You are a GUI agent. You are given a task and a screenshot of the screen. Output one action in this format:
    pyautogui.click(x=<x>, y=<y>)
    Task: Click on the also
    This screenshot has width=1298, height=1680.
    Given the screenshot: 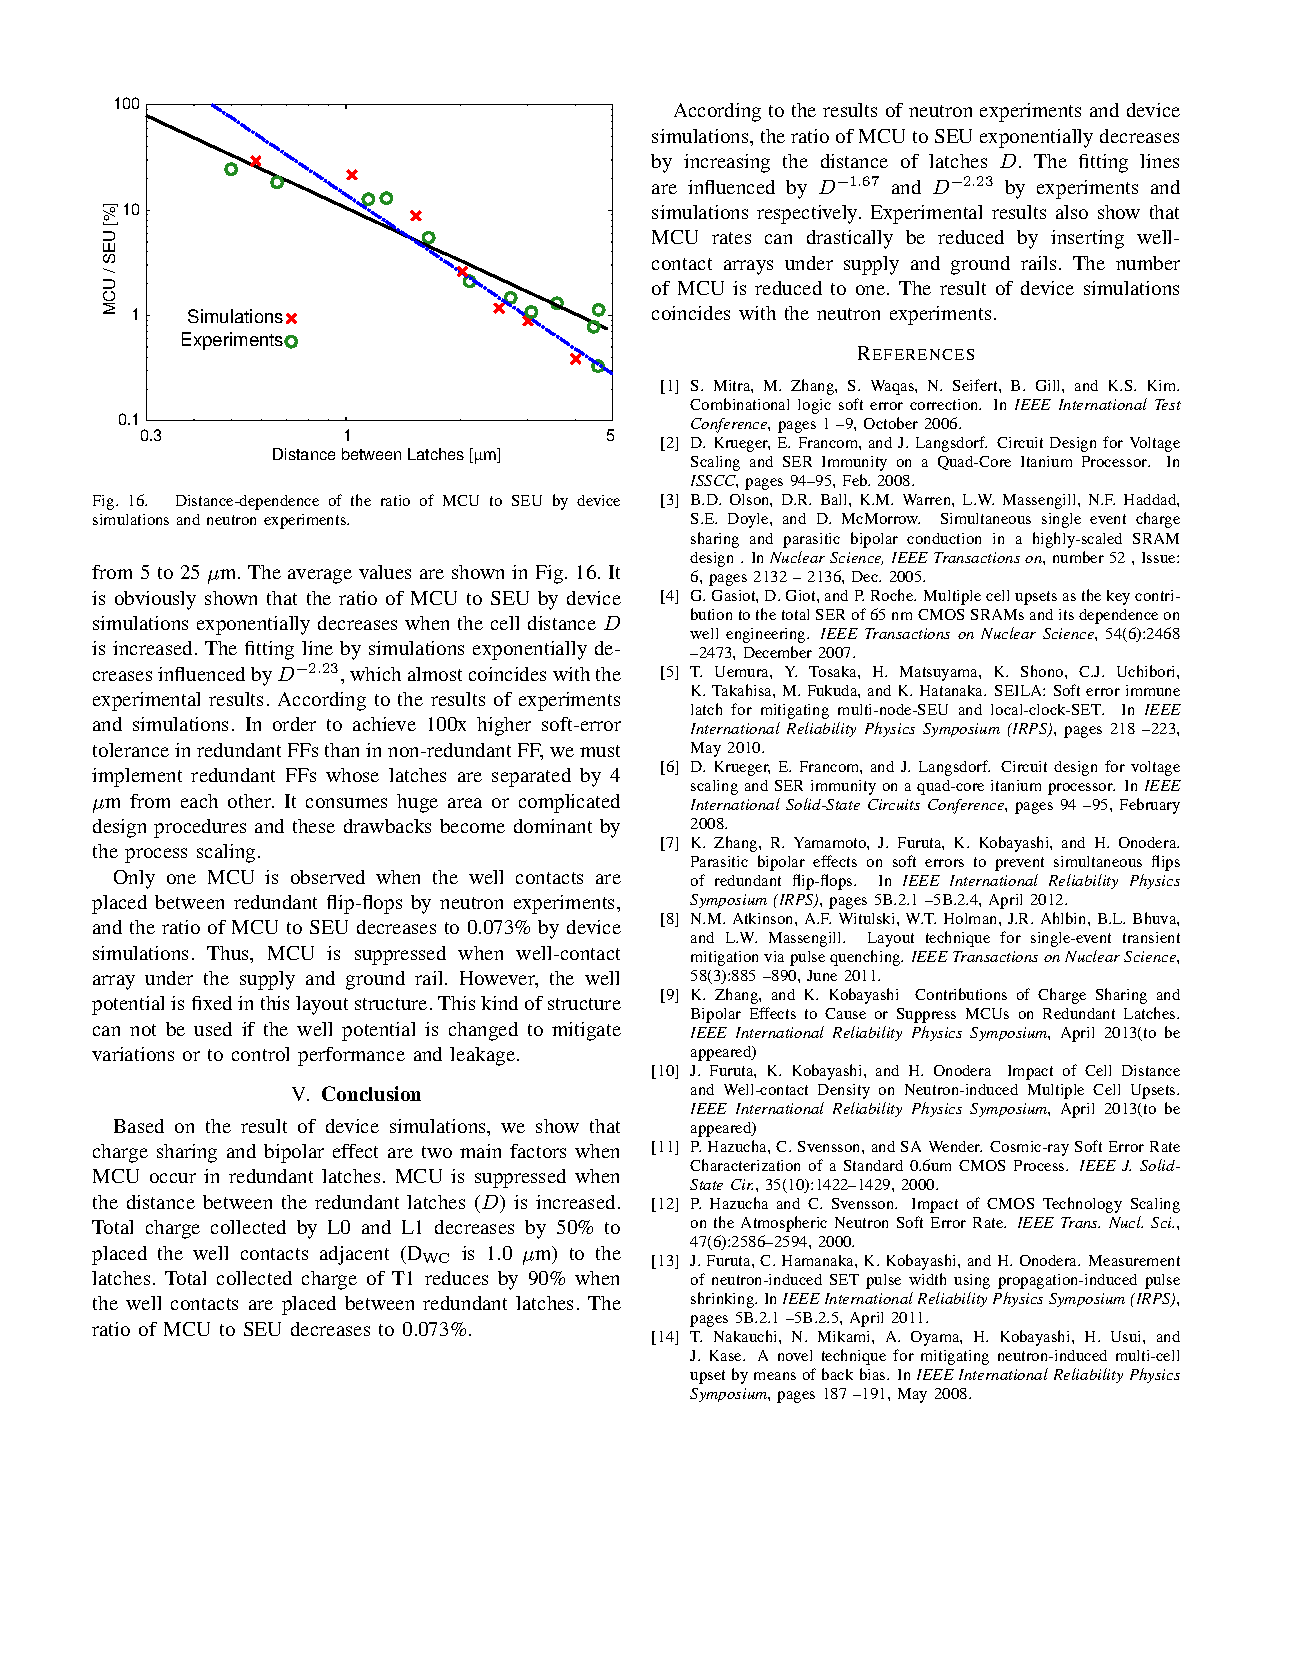 What is the action you would take?
    pyautogui.click(x=1072, y=212)
